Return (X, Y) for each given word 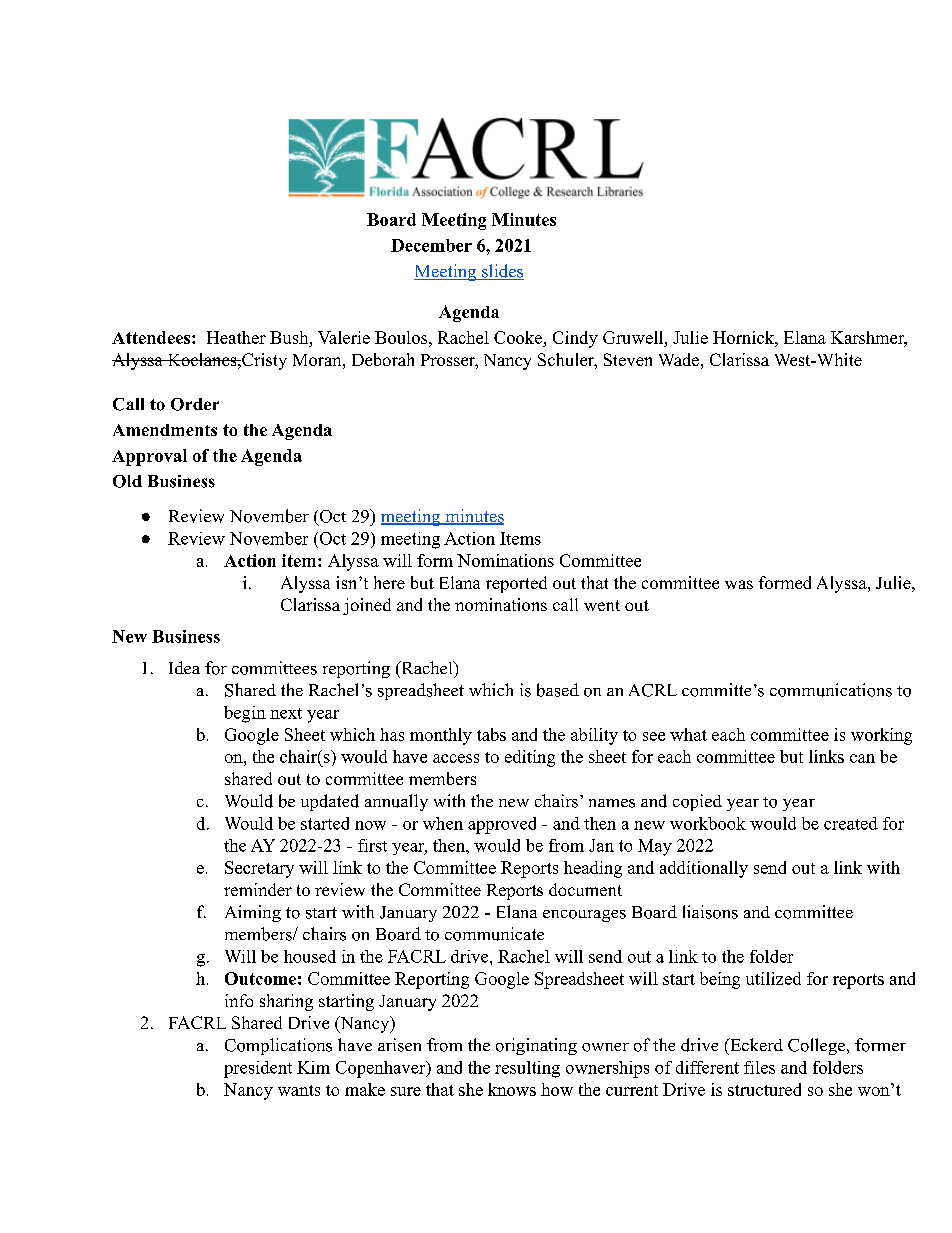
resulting (527, 1069)
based (558, 690)
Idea (184, 667)
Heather (236, 337)
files (759, 1067)
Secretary (259, 869)
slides (502, 272)
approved (502, 825)
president (258, 1069)
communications (831, 690)
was (739, 584)
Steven (628, 359)
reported (516, 584)
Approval (149, 457)
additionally (704, 869)
